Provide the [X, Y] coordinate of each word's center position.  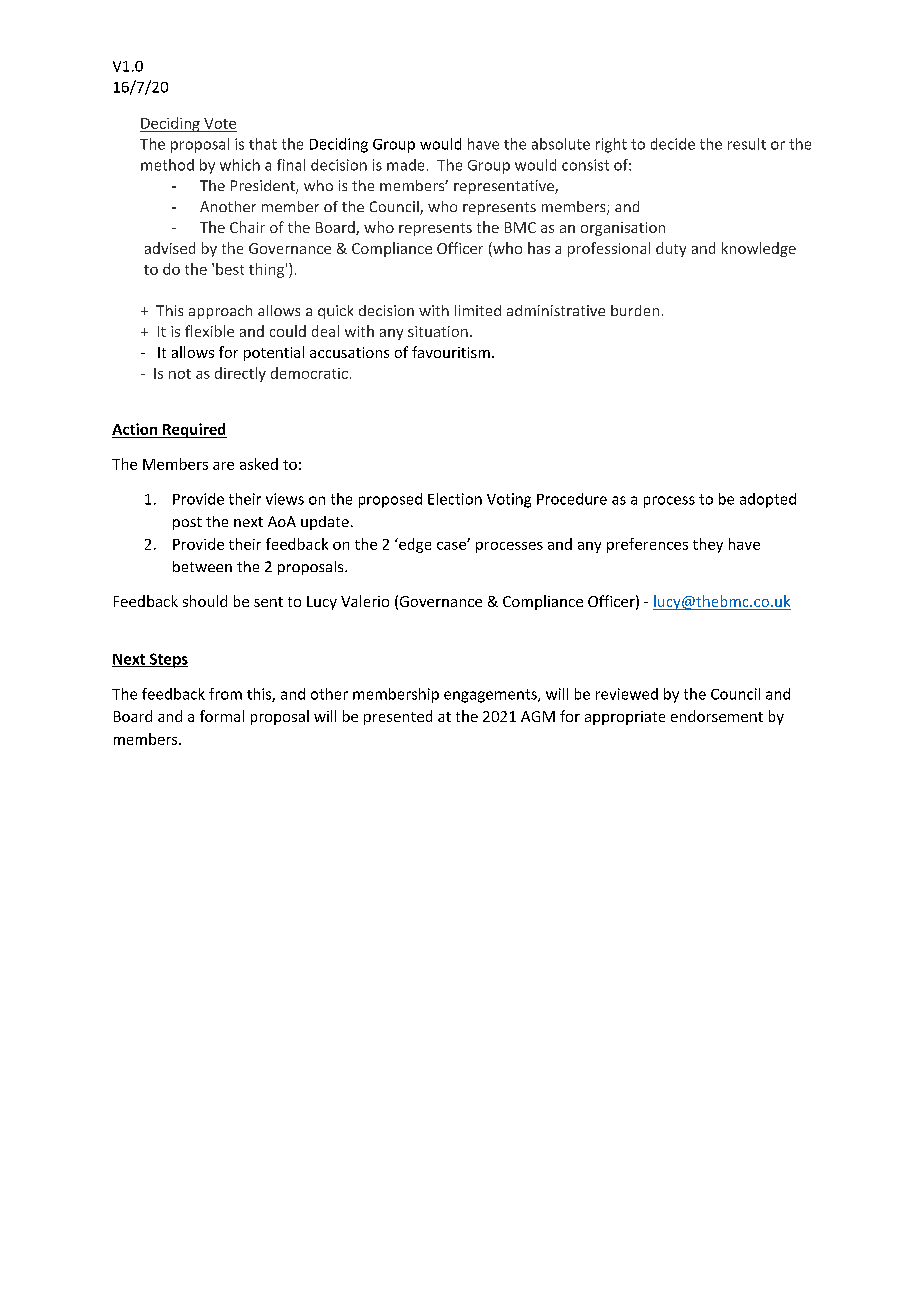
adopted [768, 500]
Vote [220, 123]
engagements [491, 696]
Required [194, 430]
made [405, 165]
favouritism [451, 352]
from [225, 694]
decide [673, 144]
